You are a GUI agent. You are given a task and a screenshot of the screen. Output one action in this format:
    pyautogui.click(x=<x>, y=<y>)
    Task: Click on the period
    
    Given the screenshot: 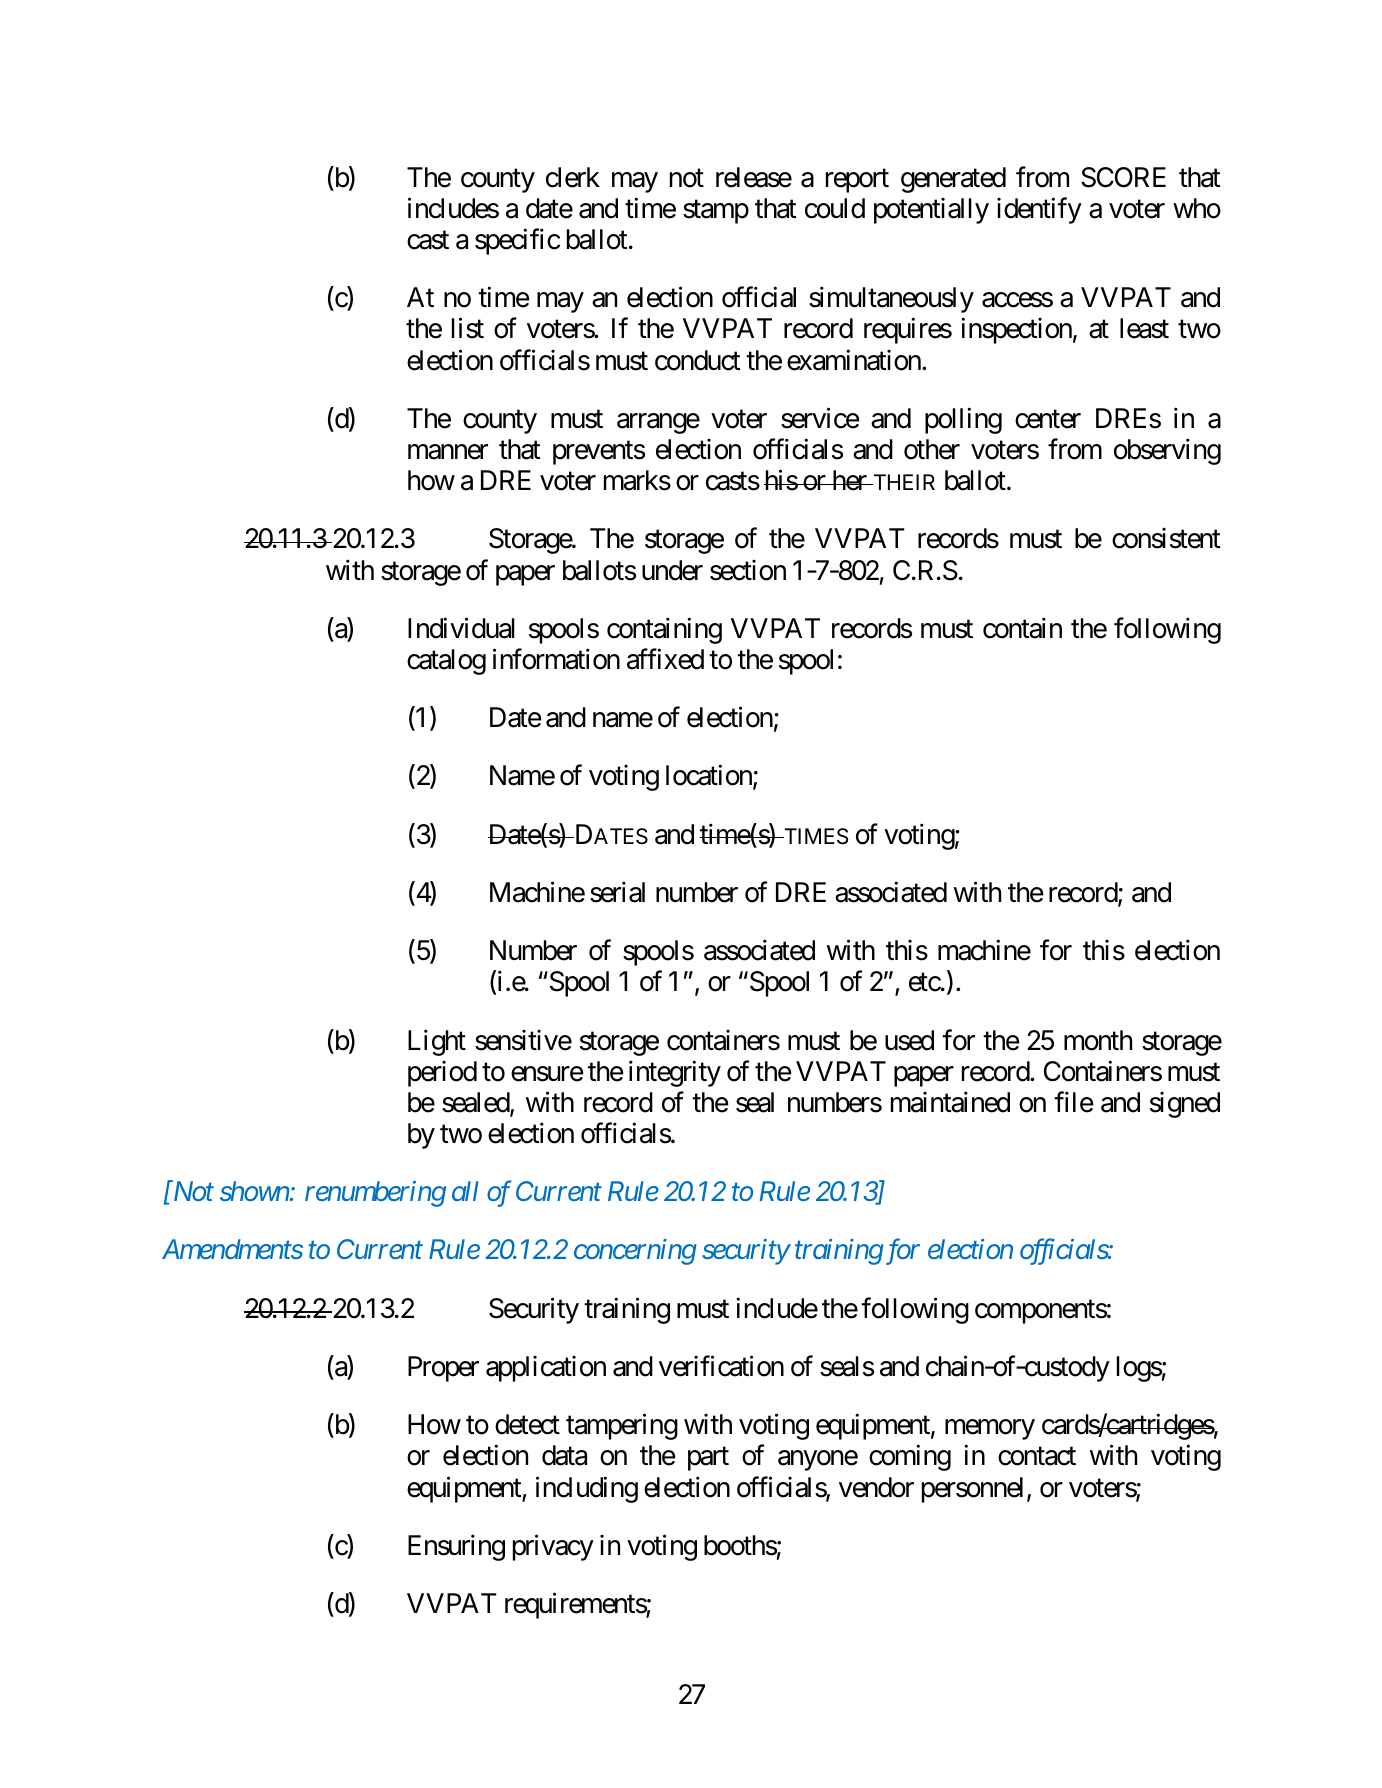 What is the action you would take?
    pyautogui.click(x=442, y=1074)
